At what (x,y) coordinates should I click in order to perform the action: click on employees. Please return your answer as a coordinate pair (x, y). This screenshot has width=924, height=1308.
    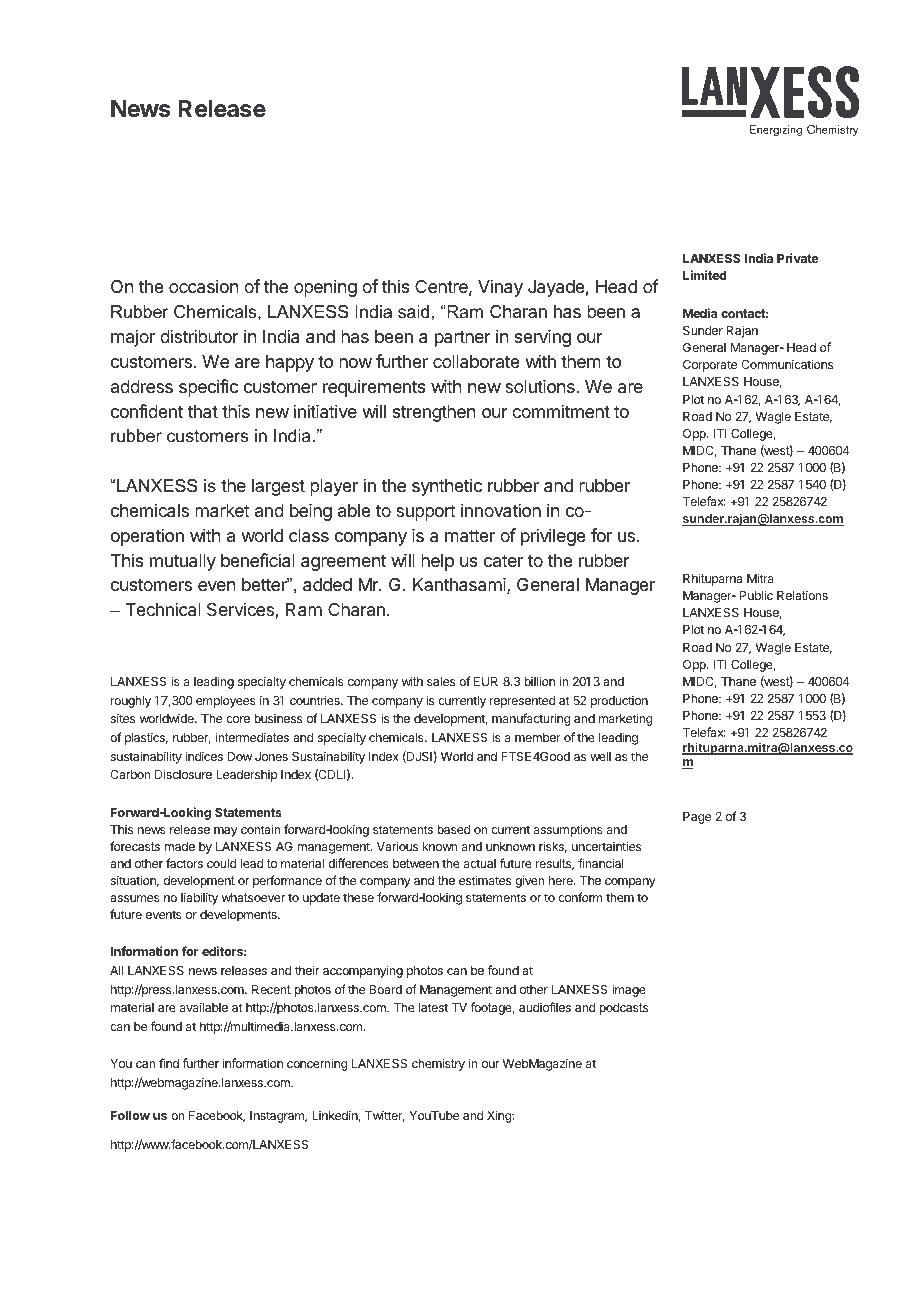
    Looking at the image, I should click on (226, 702).
